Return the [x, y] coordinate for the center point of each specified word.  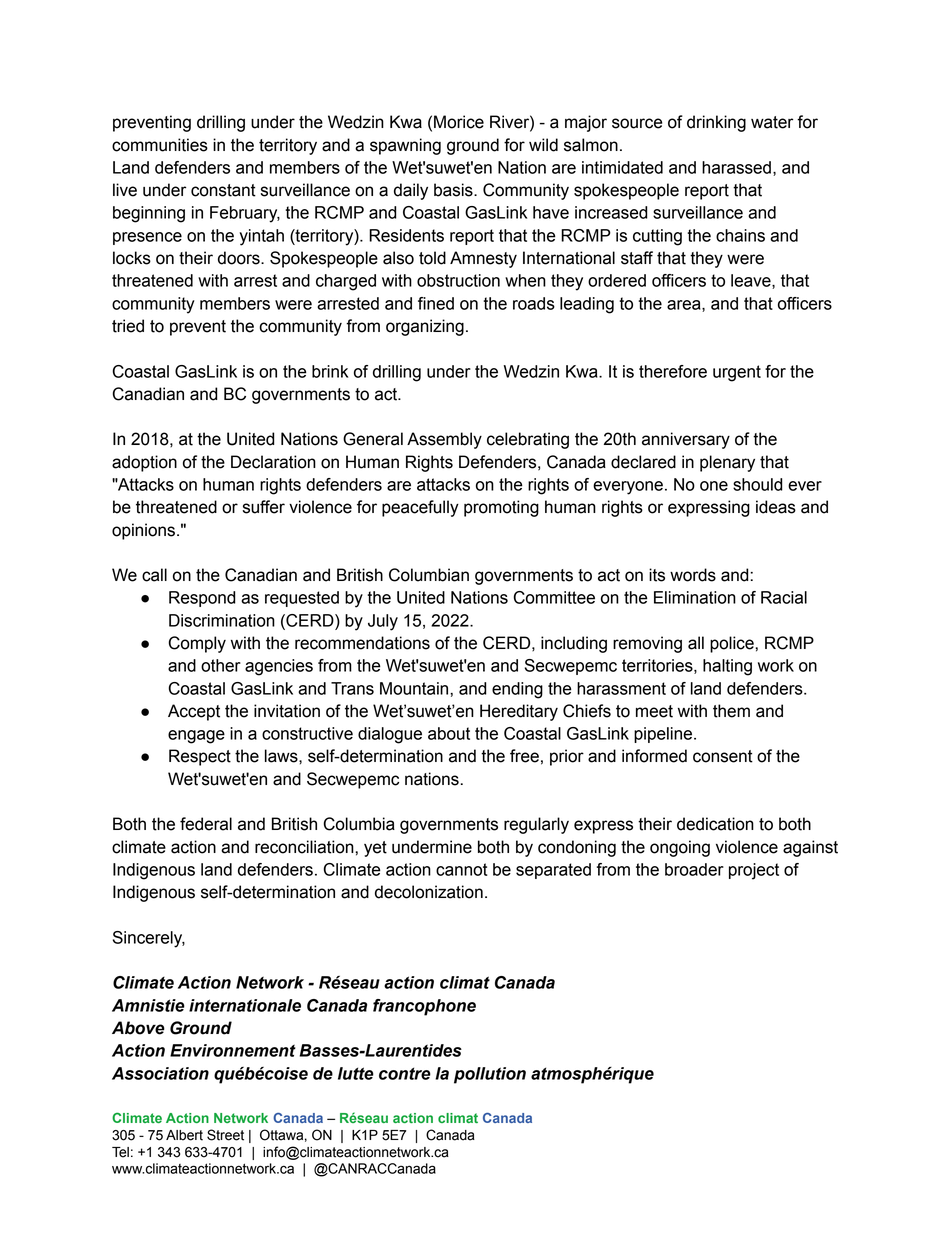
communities [160, 145]
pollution [490, 1075]
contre [405, 1073]
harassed [736, 167]
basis [454, 190]
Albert [184, 1135]
